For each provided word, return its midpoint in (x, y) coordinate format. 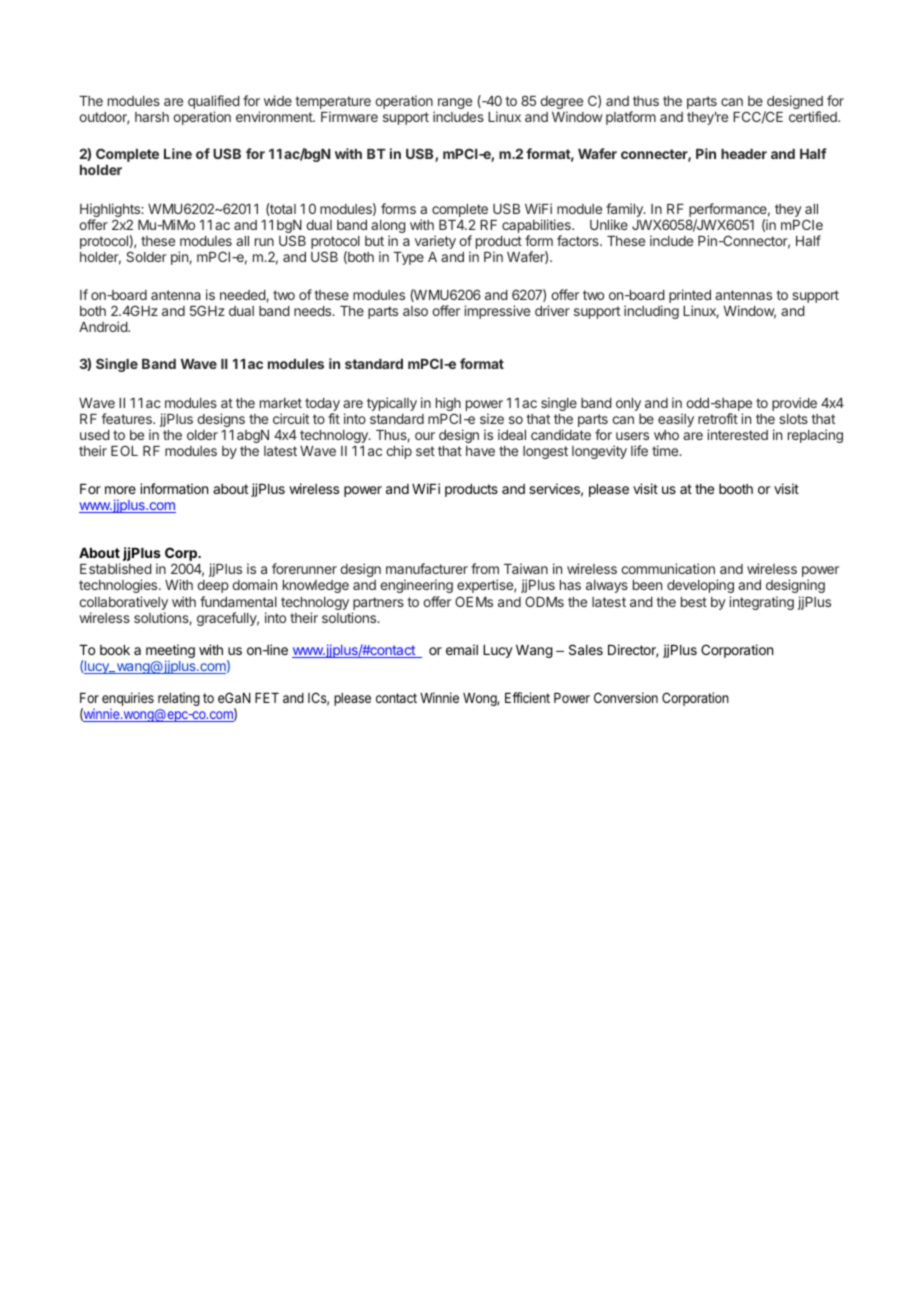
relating (179, 699)
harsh (152, 117)
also (415, 311)
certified (814, 116)
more (120, 490)
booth (736, 489)
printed (690, 297)
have (480, 451)
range (455, 103)
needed (243, 296)
